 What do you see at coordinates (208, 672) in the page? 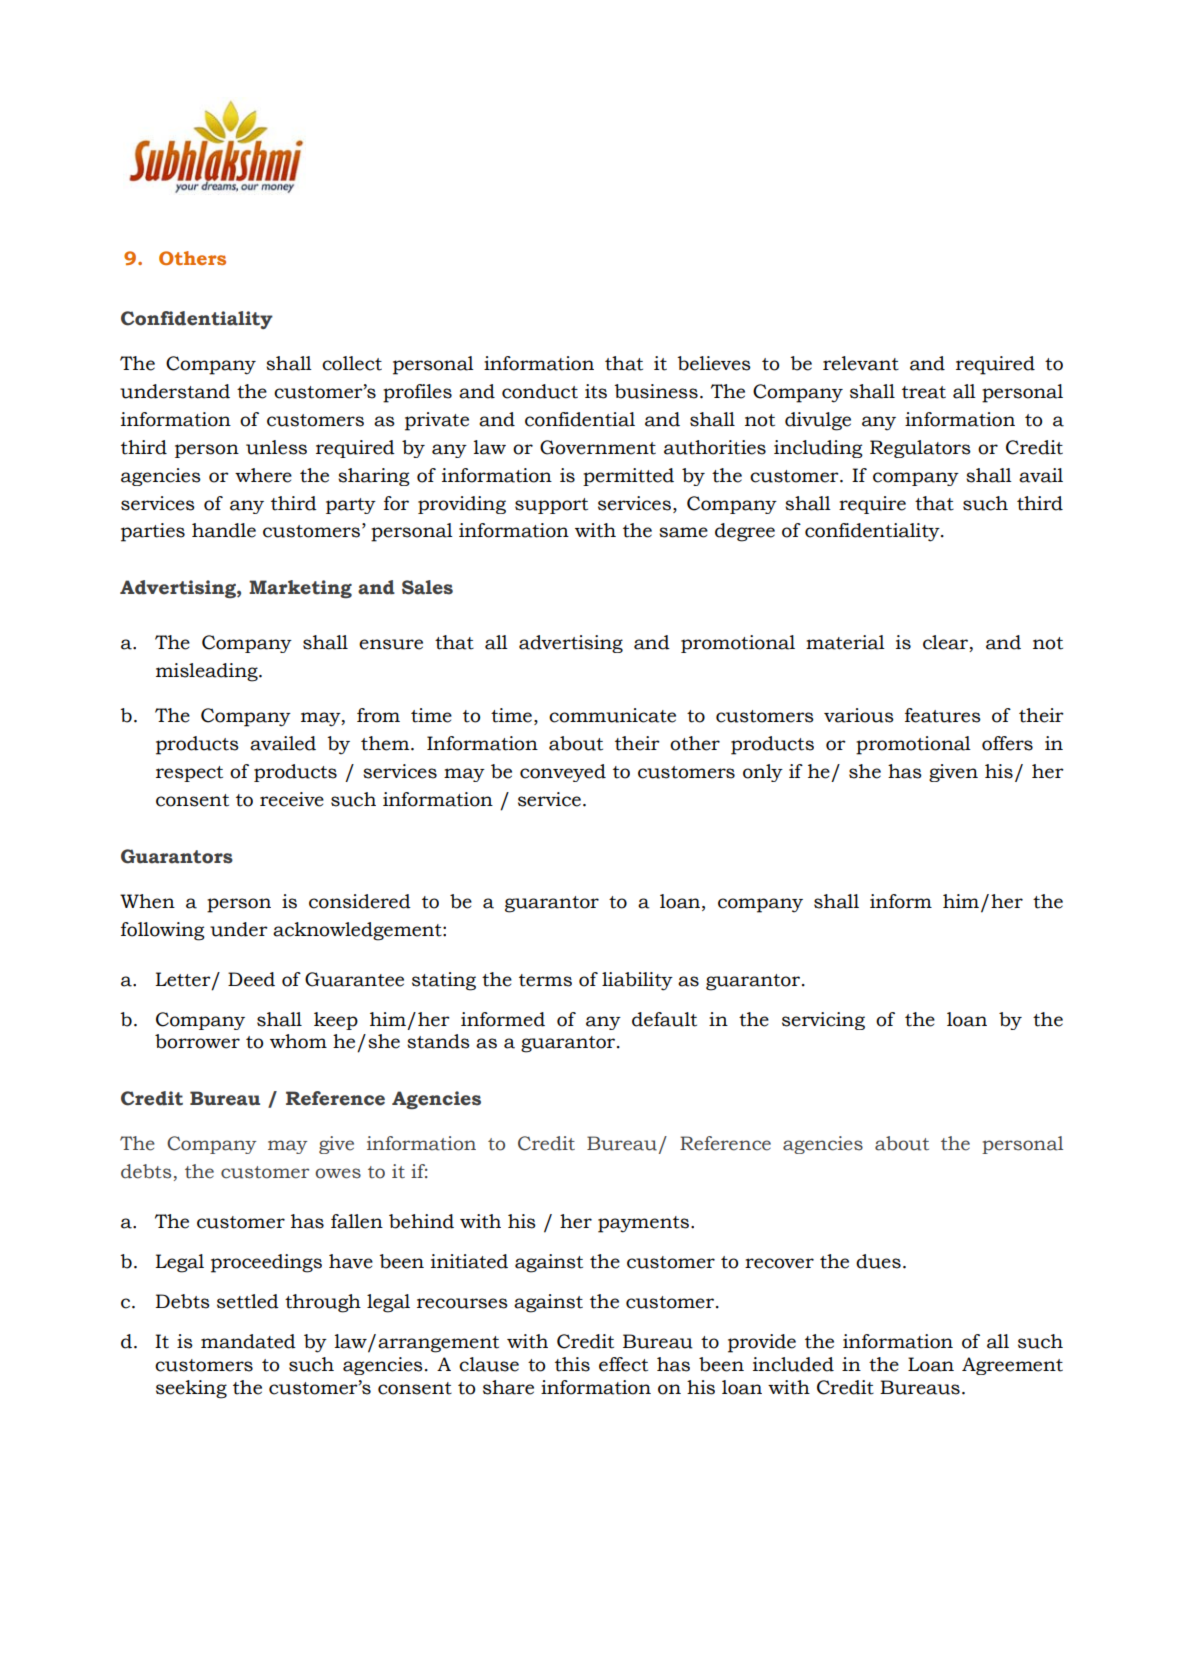
I see `misleading` at bounding box center [208, 672].
